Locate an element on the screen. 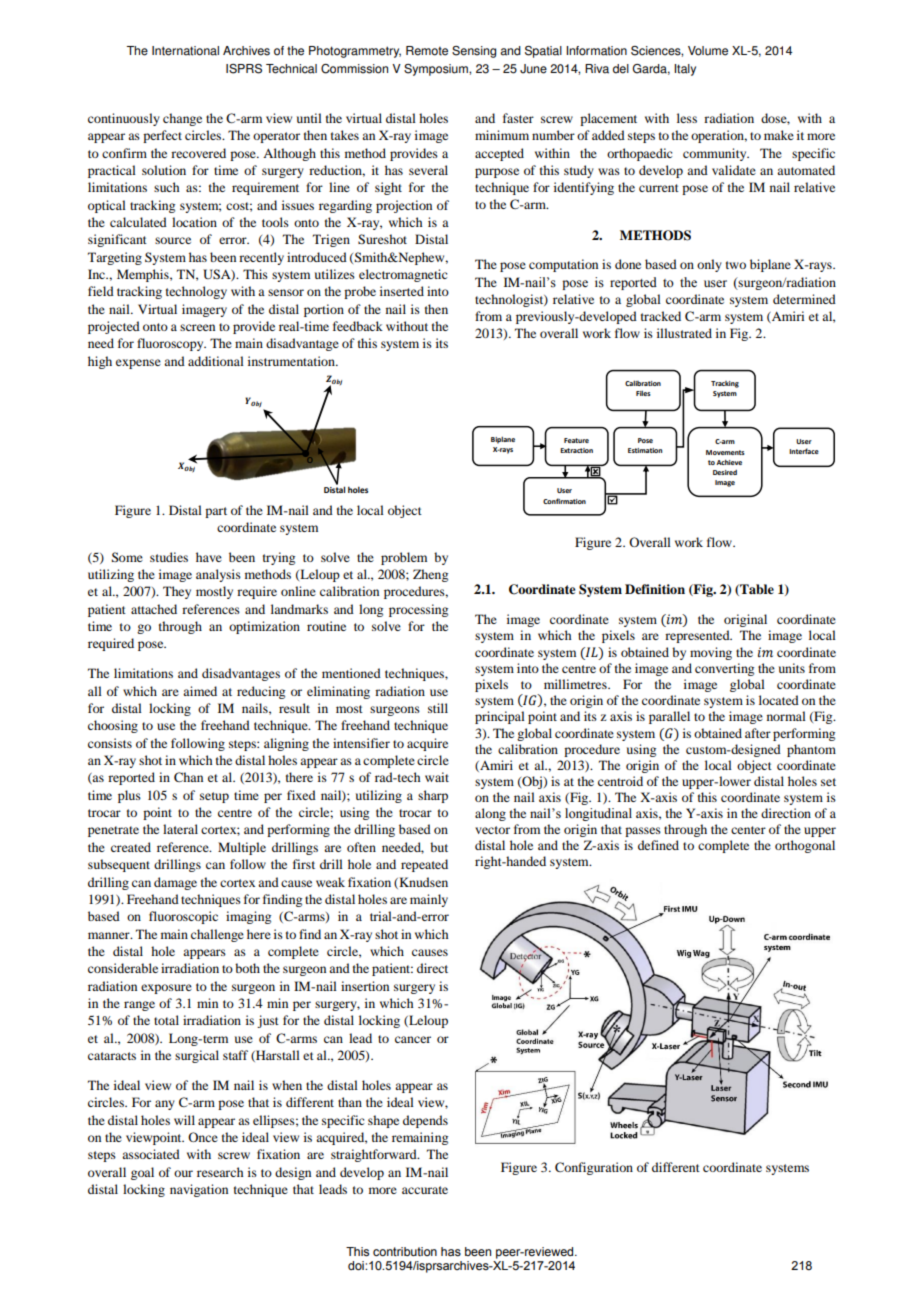 The width and height of the screenshot is (924, 1308). Symposium is located at coordinates (437, 70).
